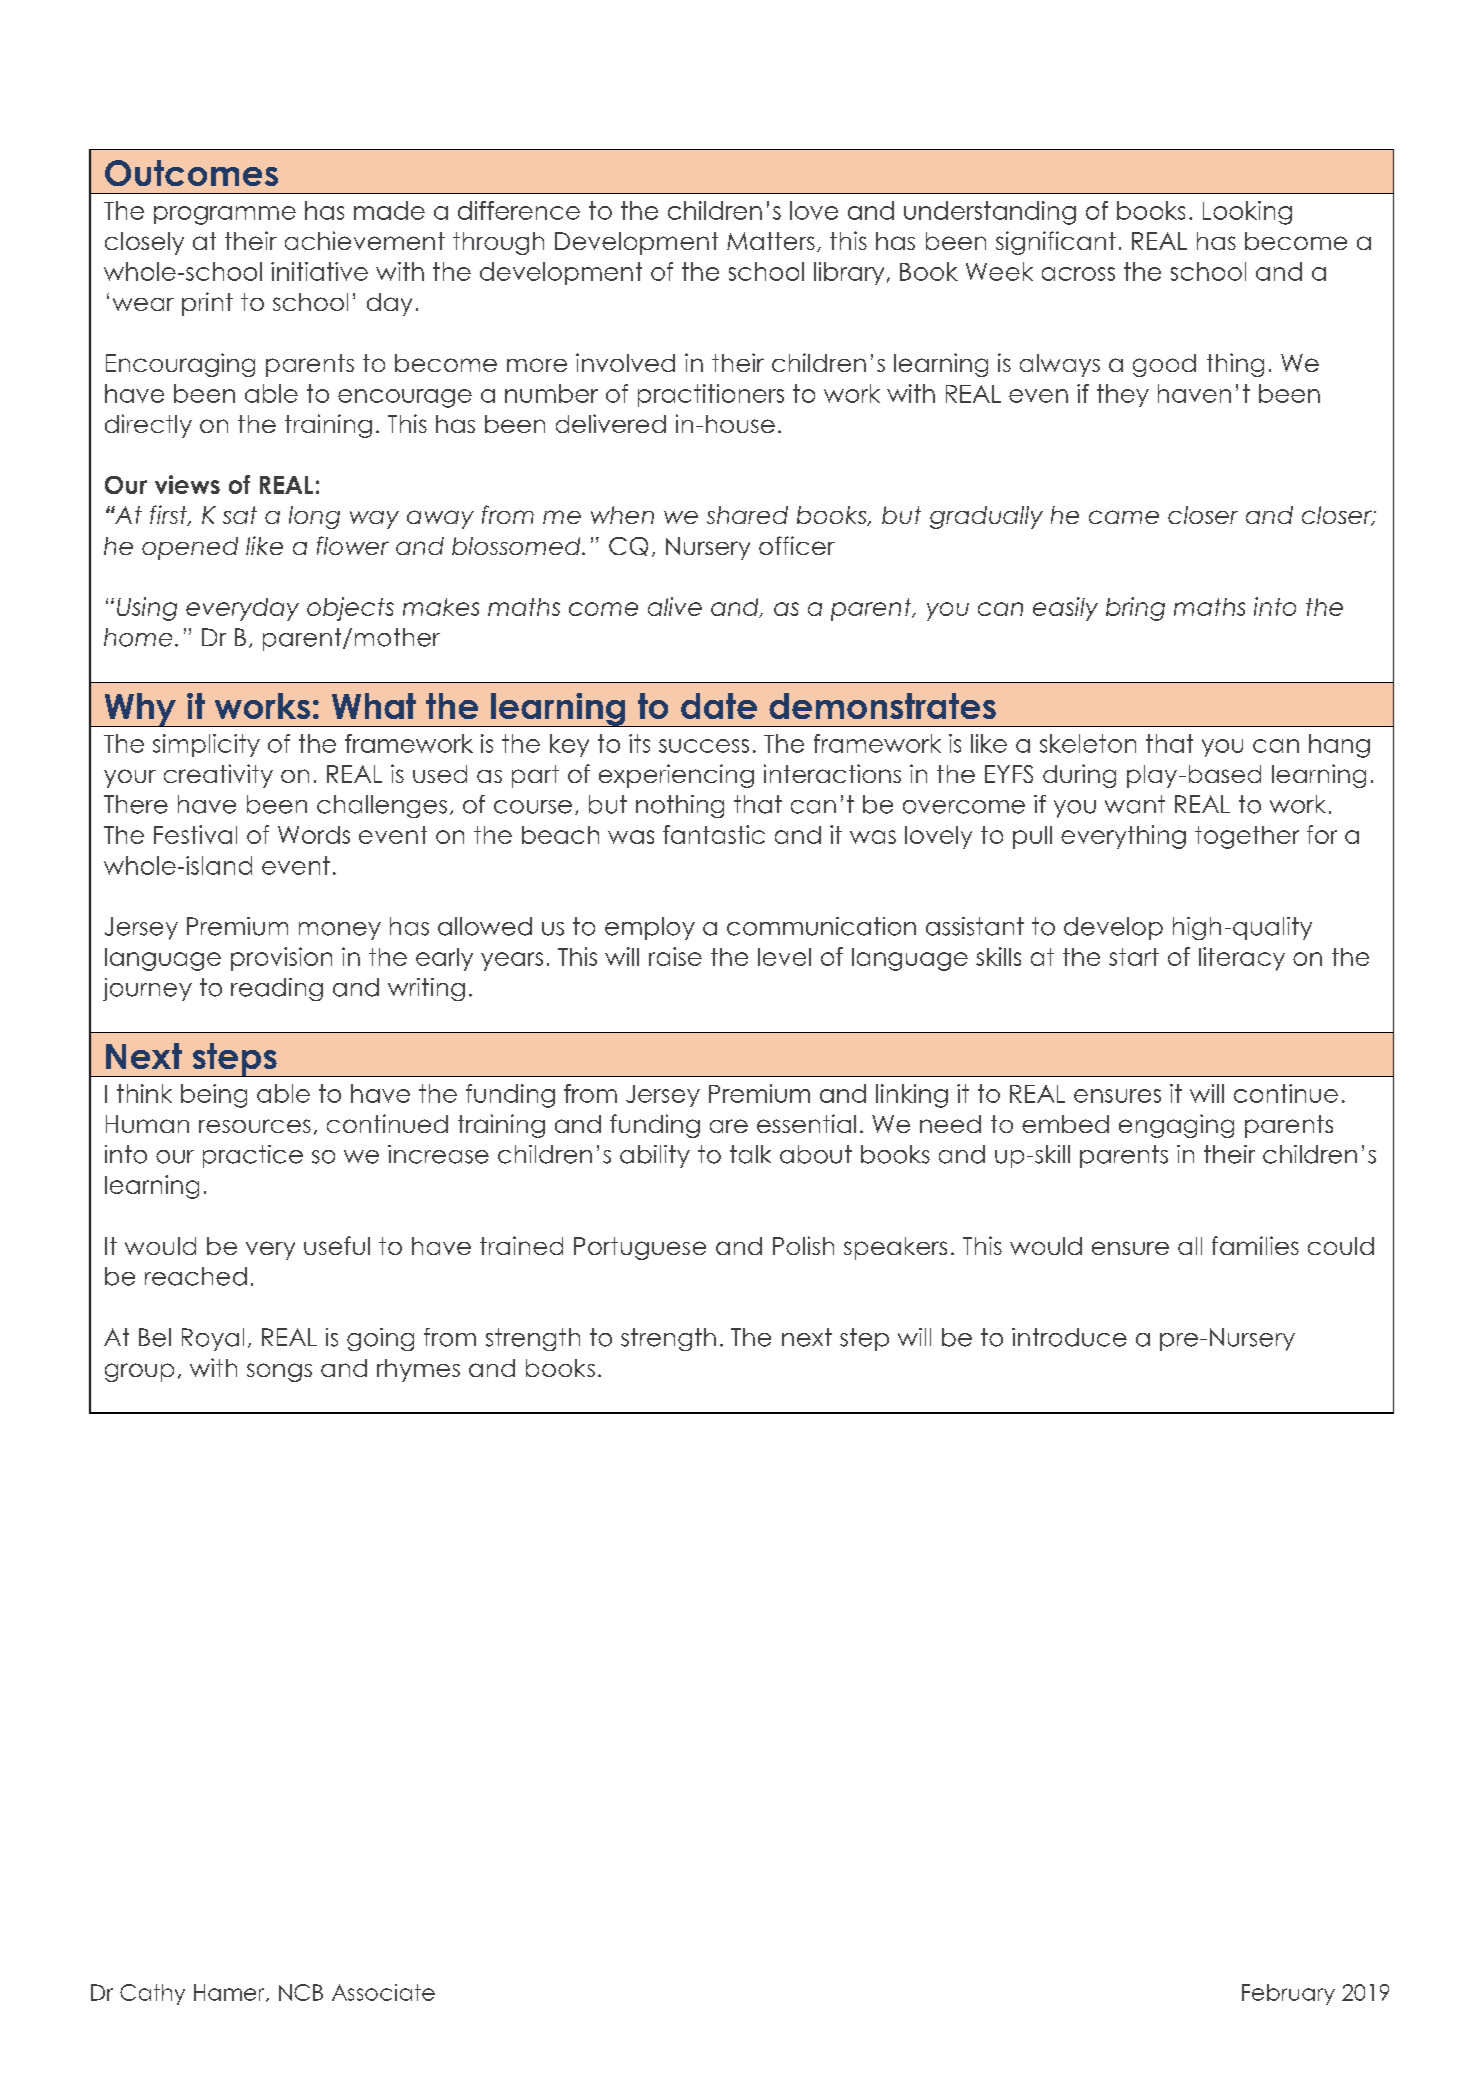 The width and height of the document is (1480, 2093). I want to click on together, so click(1247, 837).
